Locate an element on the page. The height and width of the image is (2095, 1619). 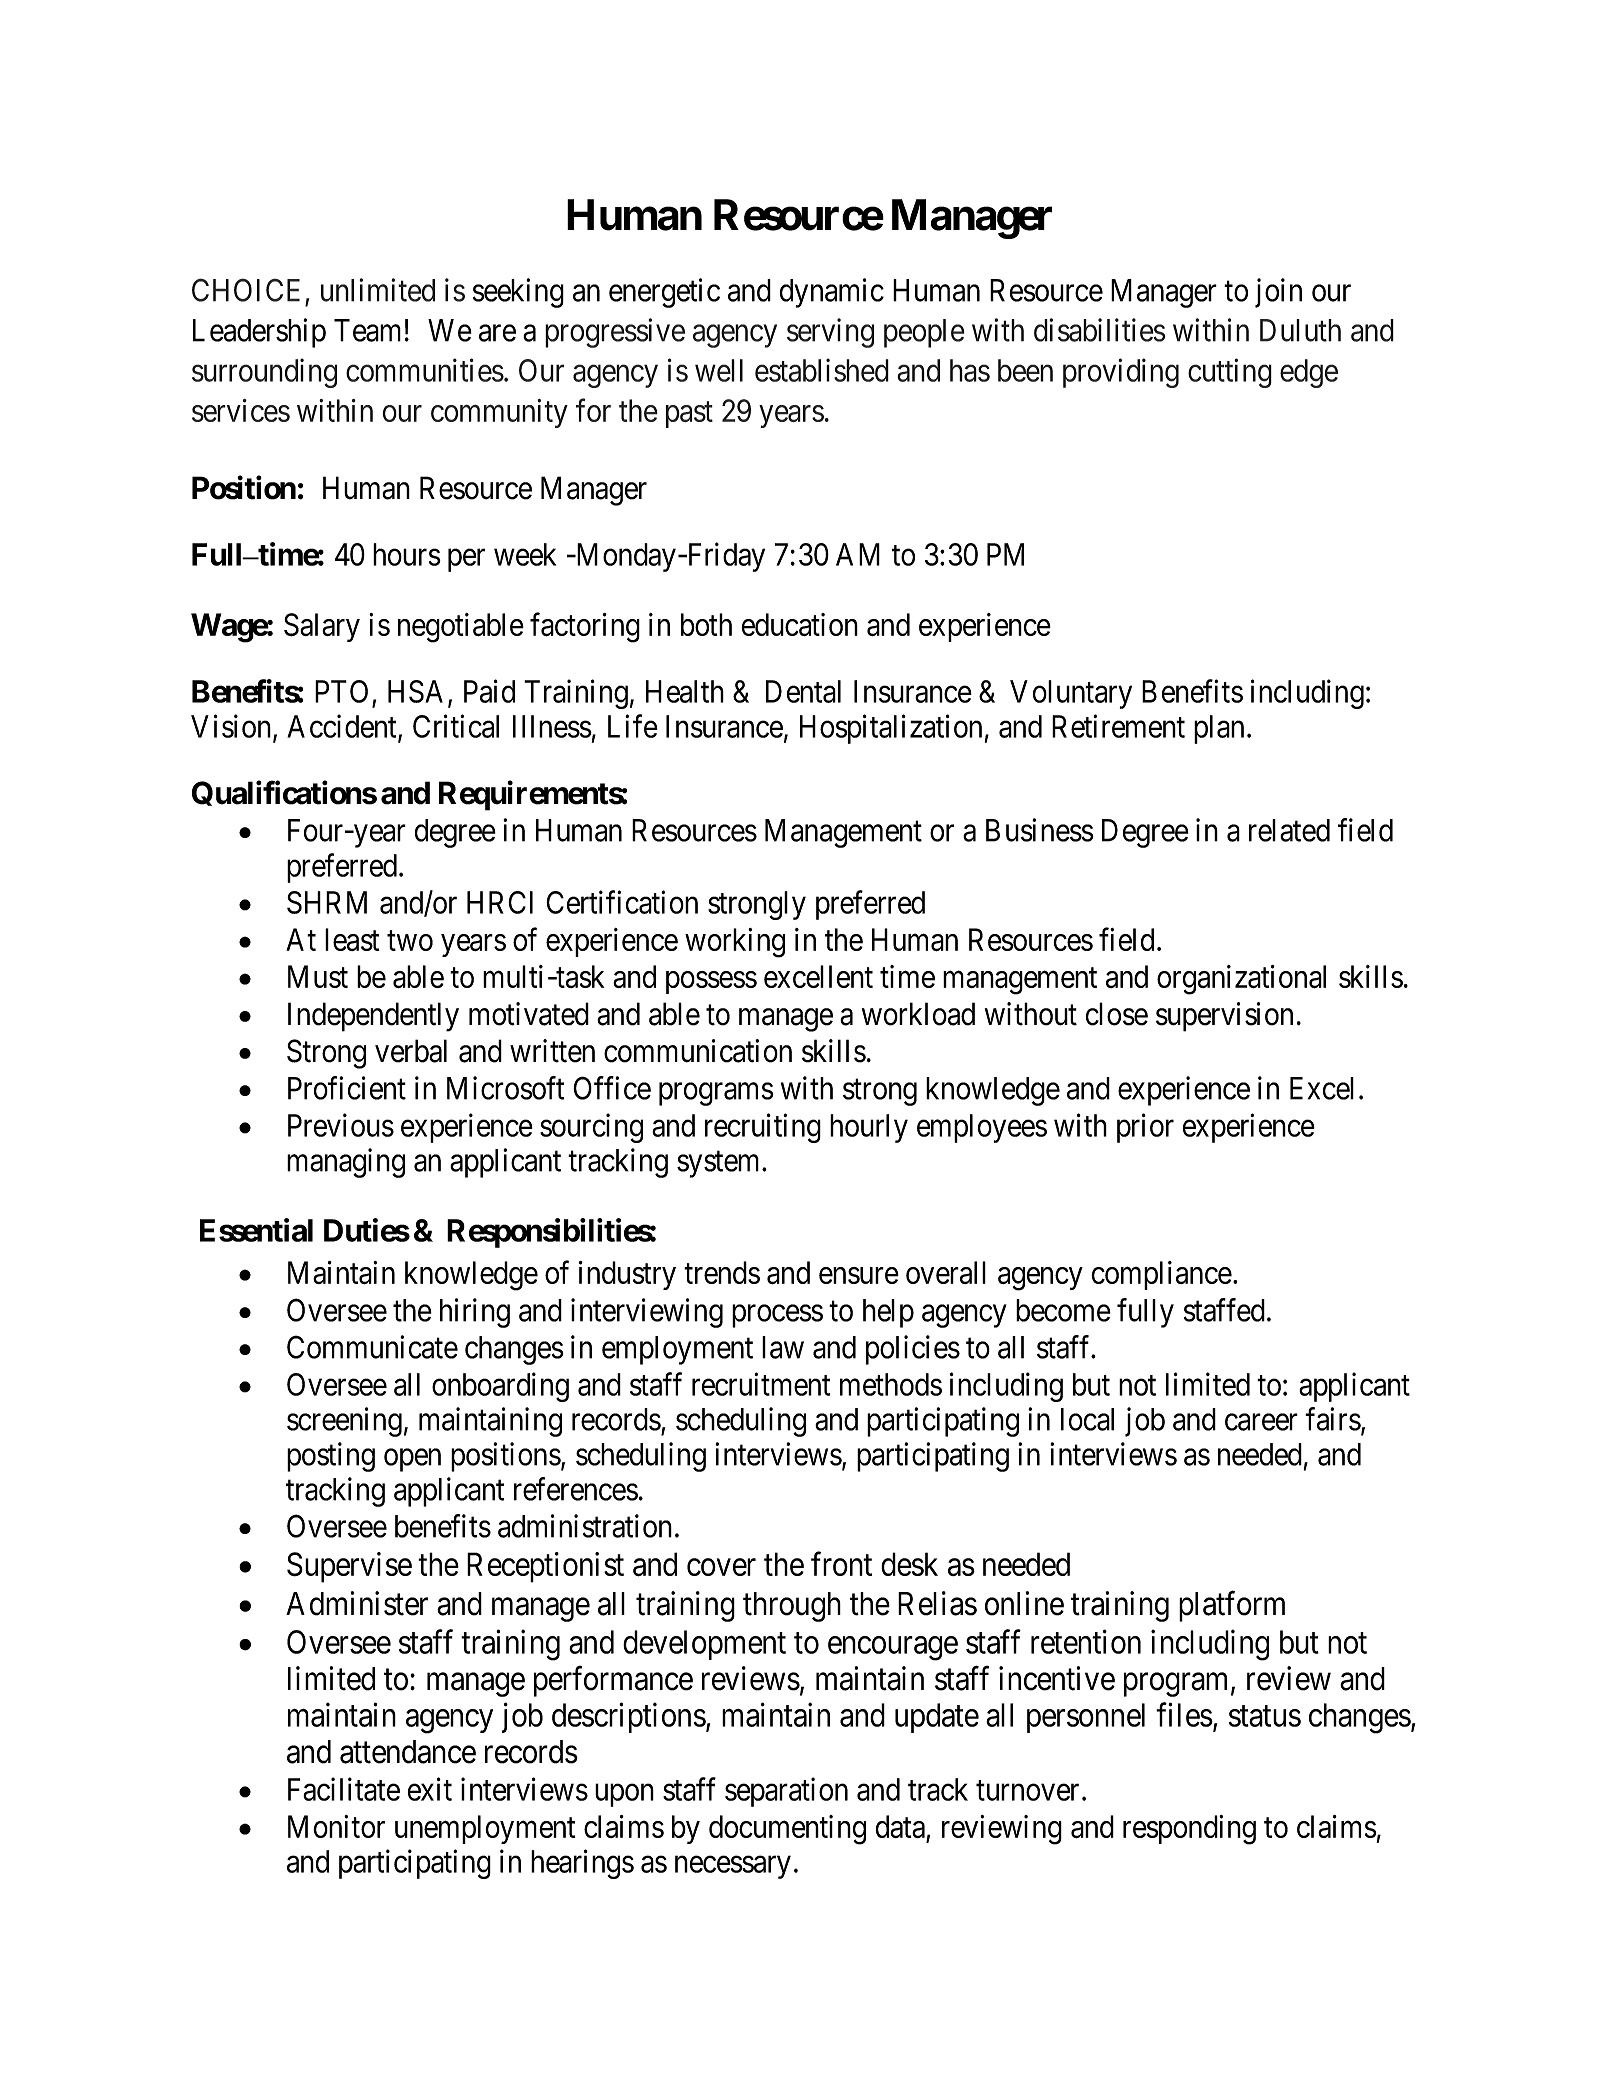
PTO is located at coordinates (341, 691).
